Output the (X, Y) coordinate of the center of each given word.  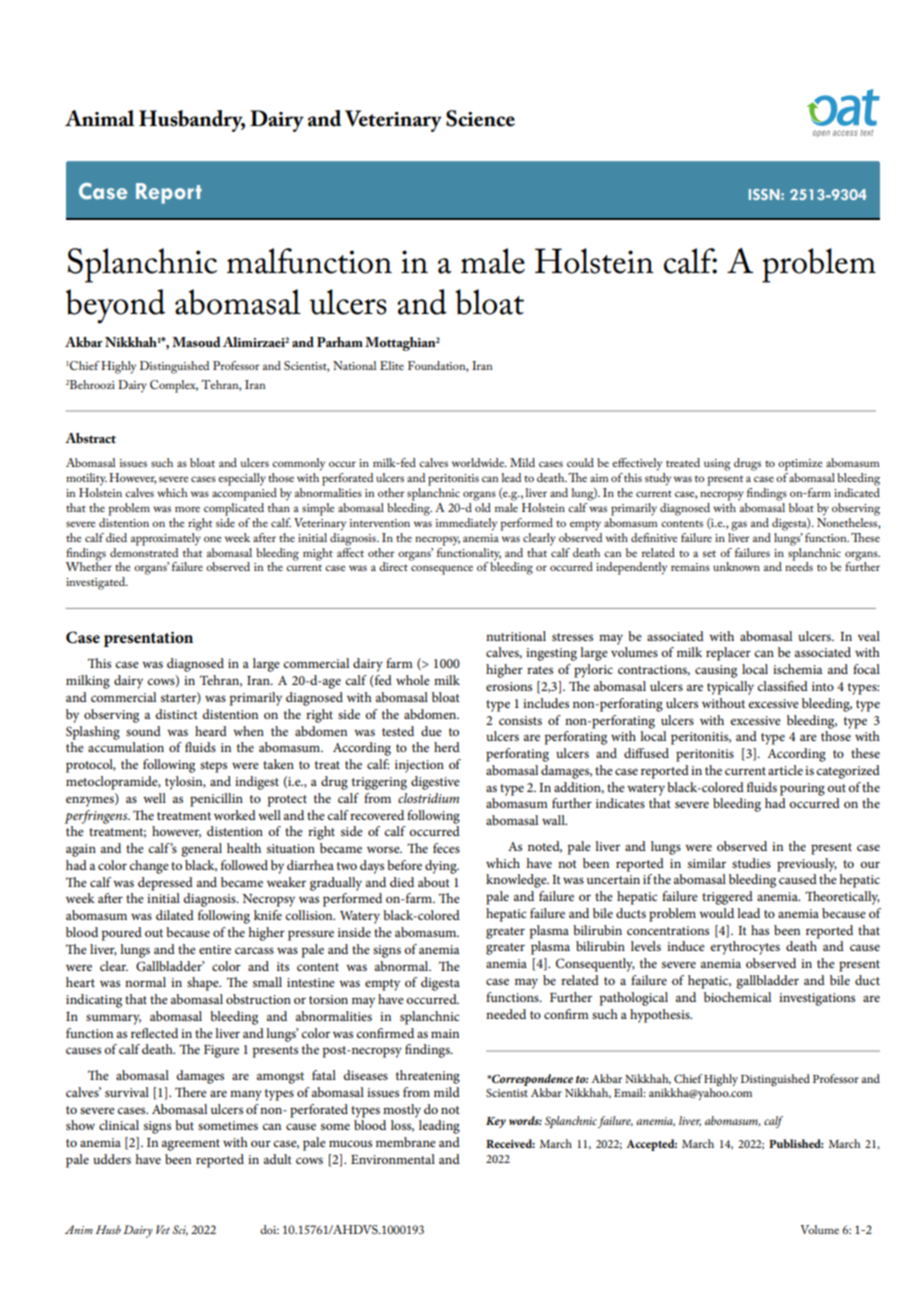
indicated (857, 491)
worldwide (479, 462)
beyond (115, 306)
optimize (800, 465)
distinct (176, 714)
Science (480, 118)
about (434, 882)
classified (782, 686)
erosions (509, 686)
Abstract (90, 438)
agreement (190, 1145)
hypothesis (661, 1016)
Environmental (393, 1159)
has (760, 930)
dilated (175, 915)
